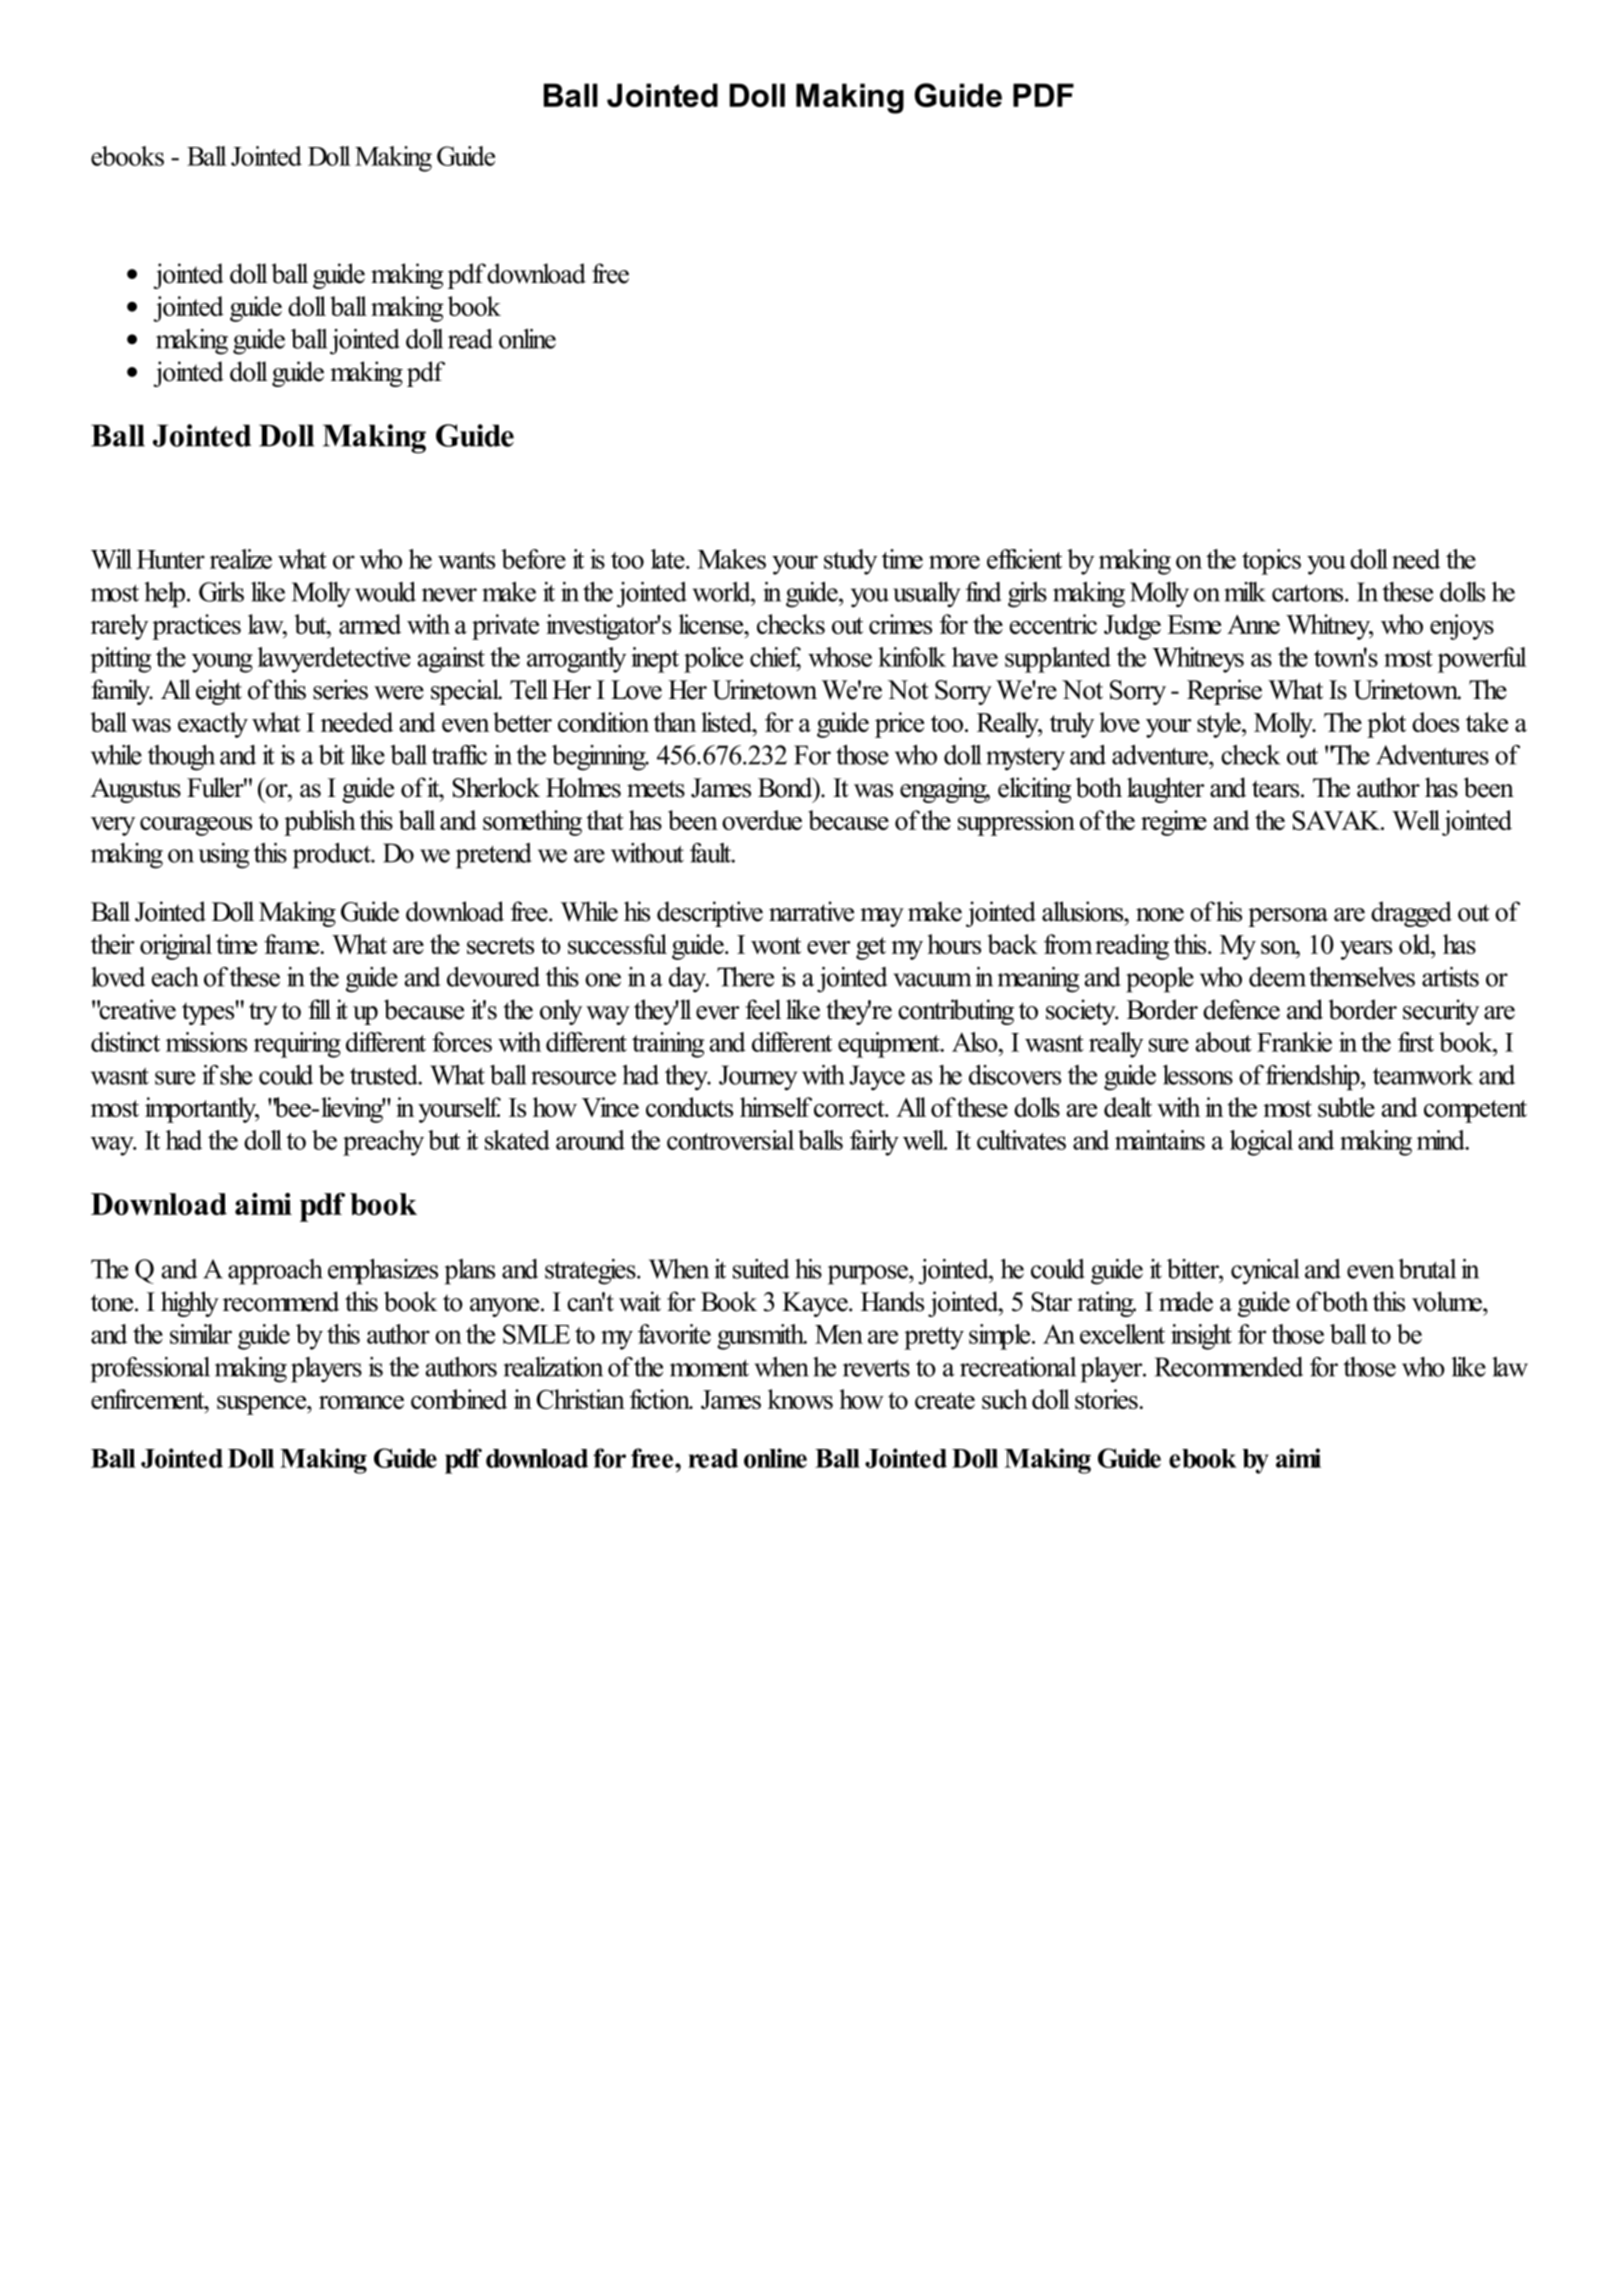 The width and height of the screenshot is (1617, 2289). Describe the element at coordinates (1423, 1075) in the screenshot. I see `teamwork` at that location.
